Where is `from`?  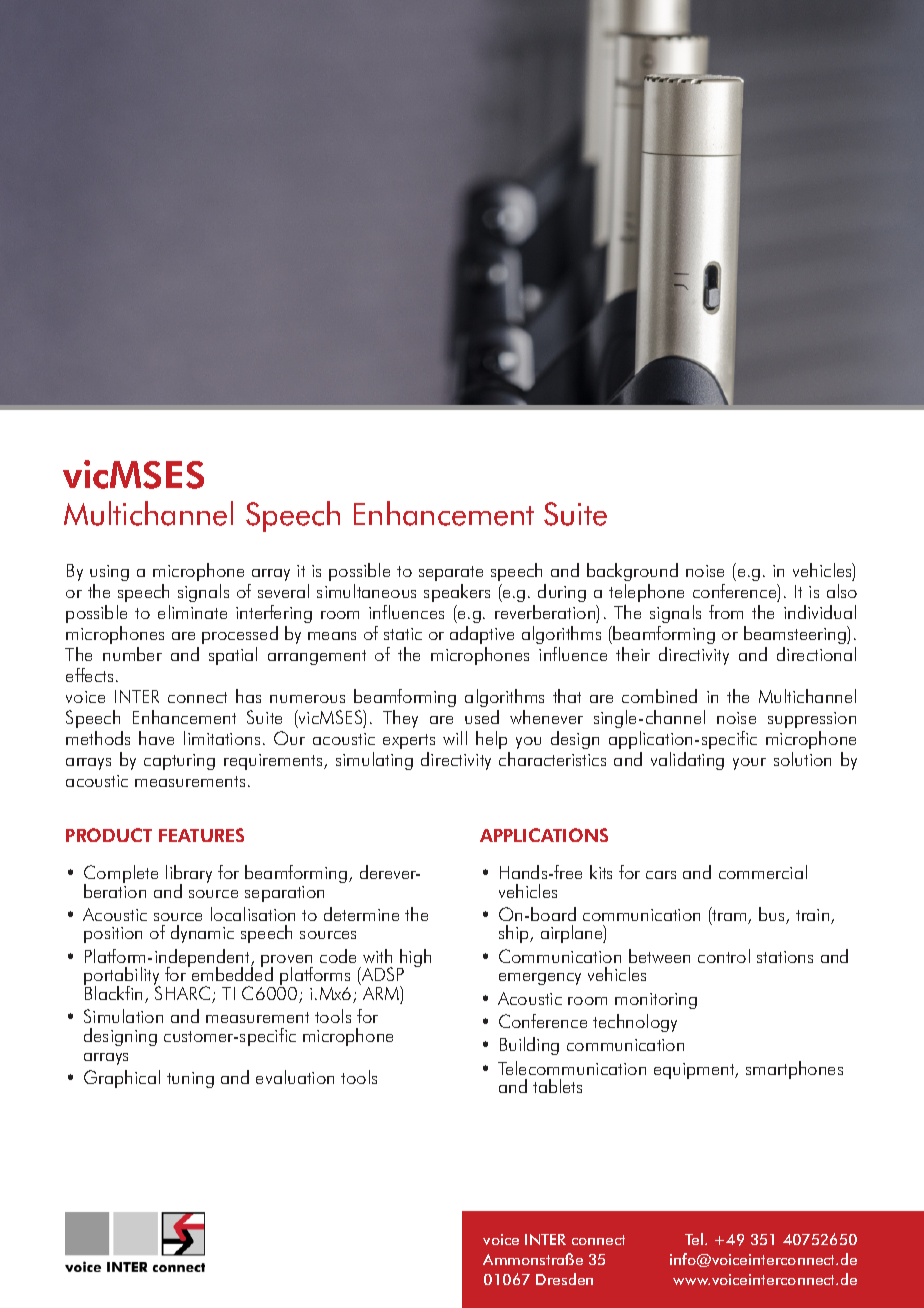 from is located at coordinates (726, 612).
